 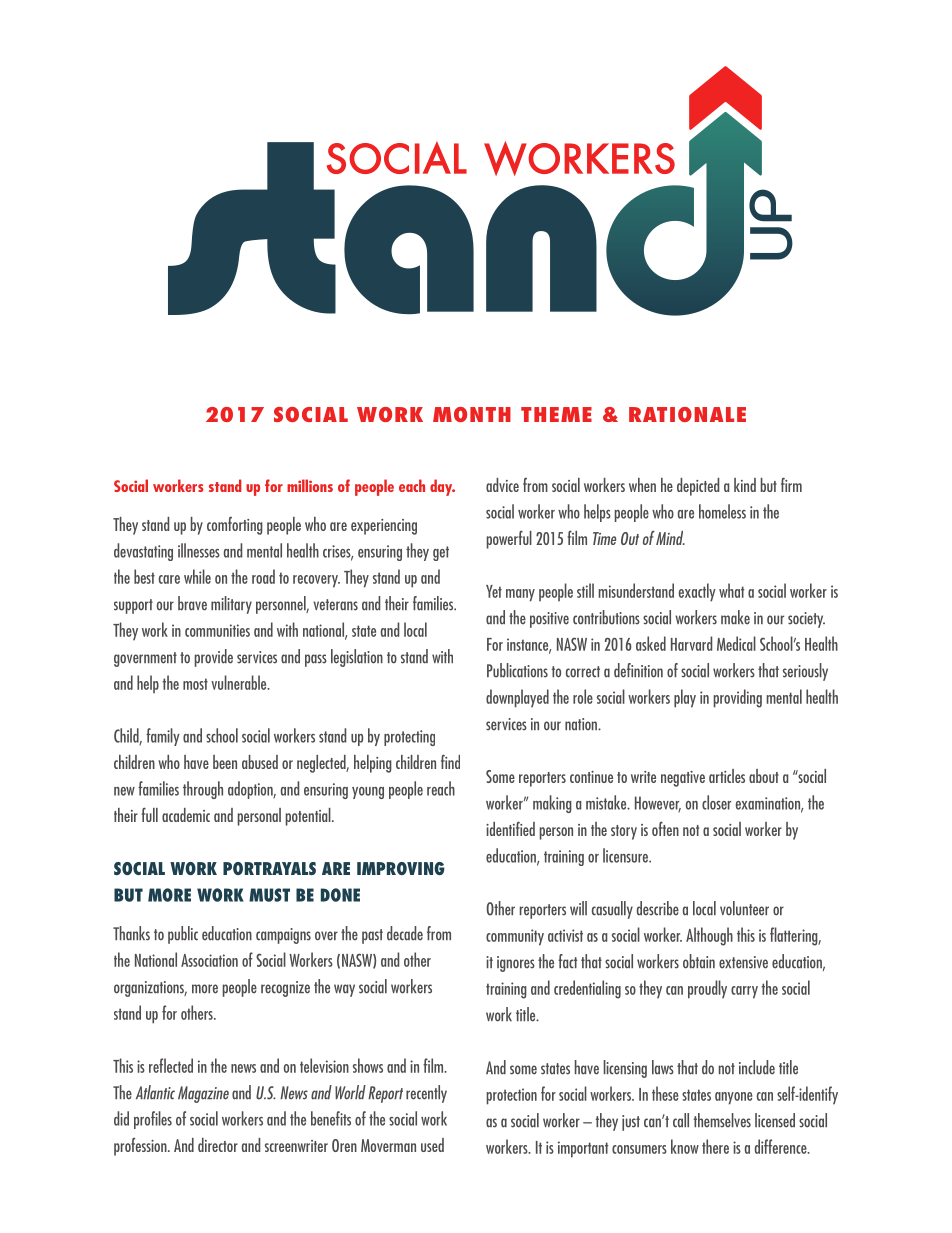 What do you see at coordinates (192, 603) in the image?
I see `brave` at bounding box center [192, 603].
